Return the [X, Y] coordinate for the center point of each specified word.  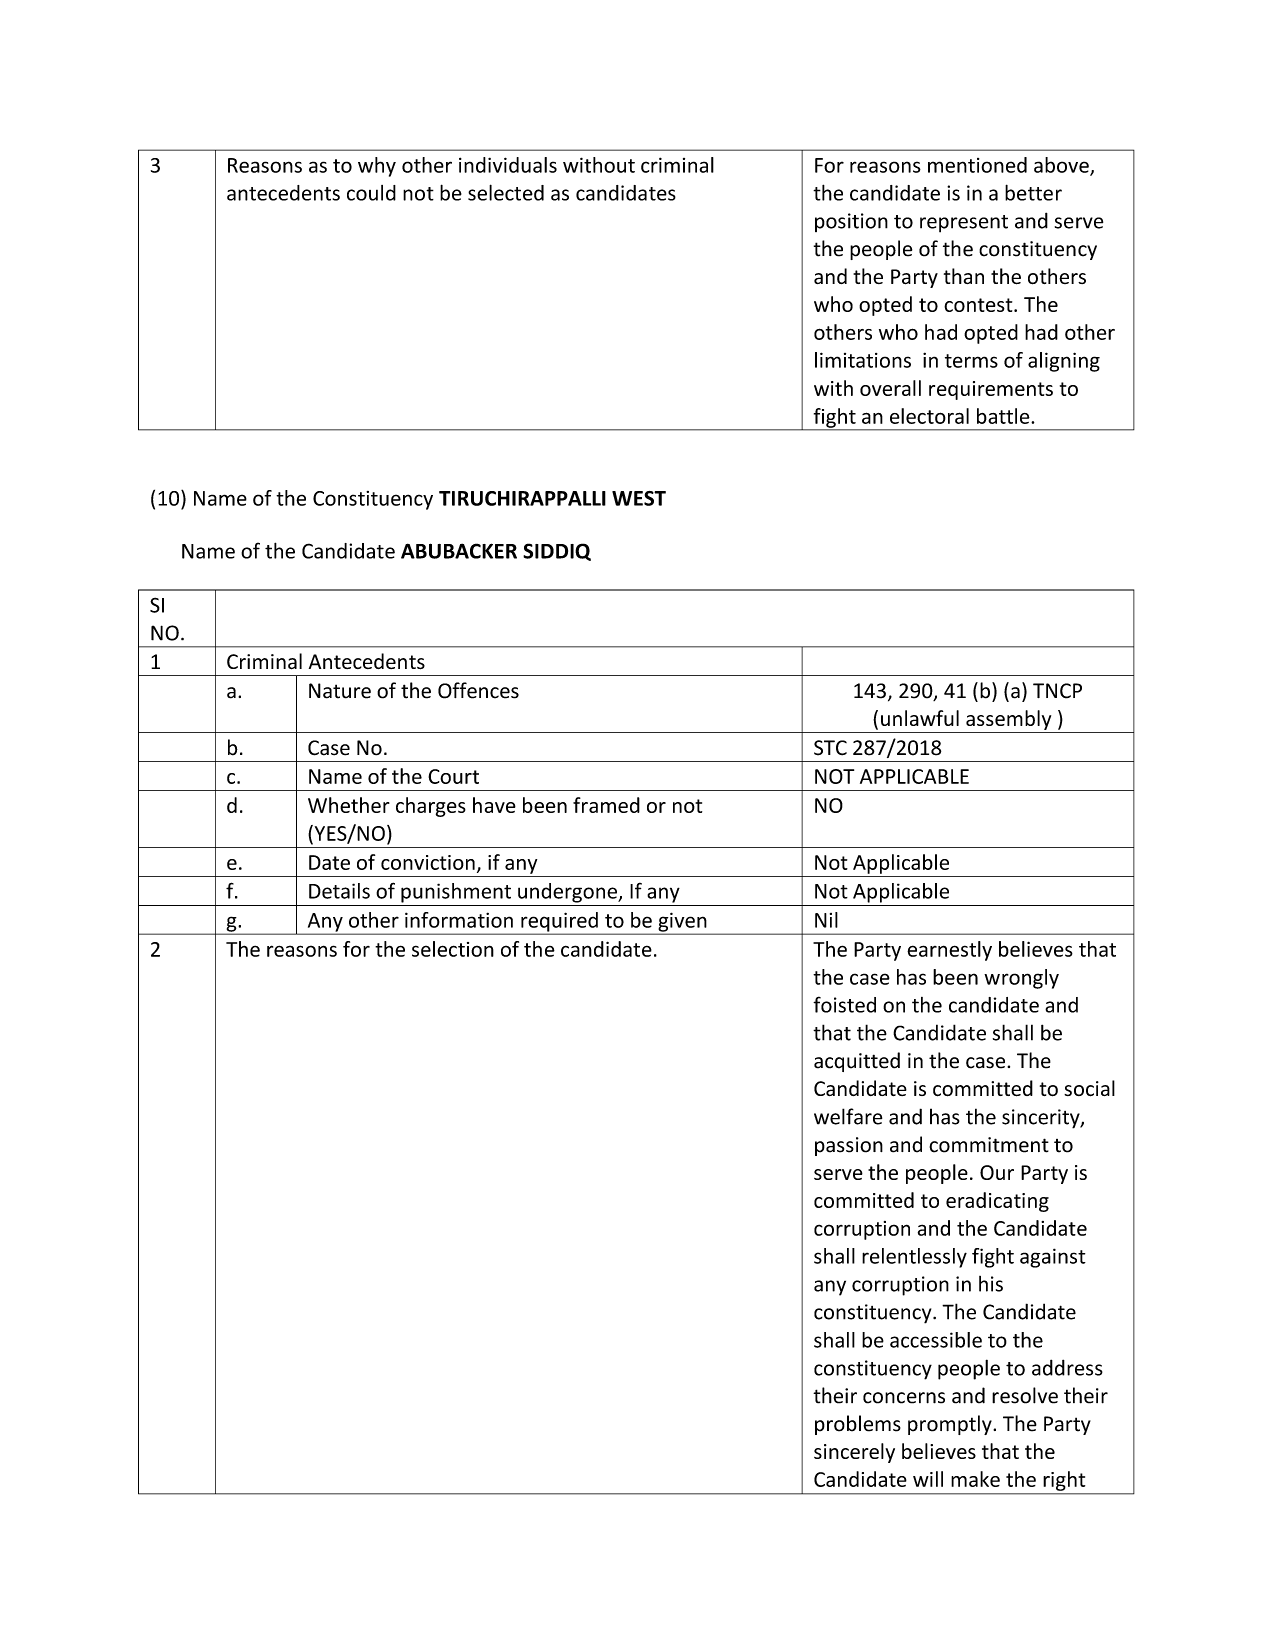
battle [1004, 416]
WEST [639, 498]
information [459, 920]
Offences [478, 690]
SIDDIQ [557, 552]
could [371, 193]
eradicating [997, 1202]
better [1033, 192]
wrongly [1021, 979]
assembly [1008, 720]
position [851, 222]
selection [453, 949]
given [682, 923]
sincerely [854, 1453]
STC [830, 748]
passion [849, 1146]
